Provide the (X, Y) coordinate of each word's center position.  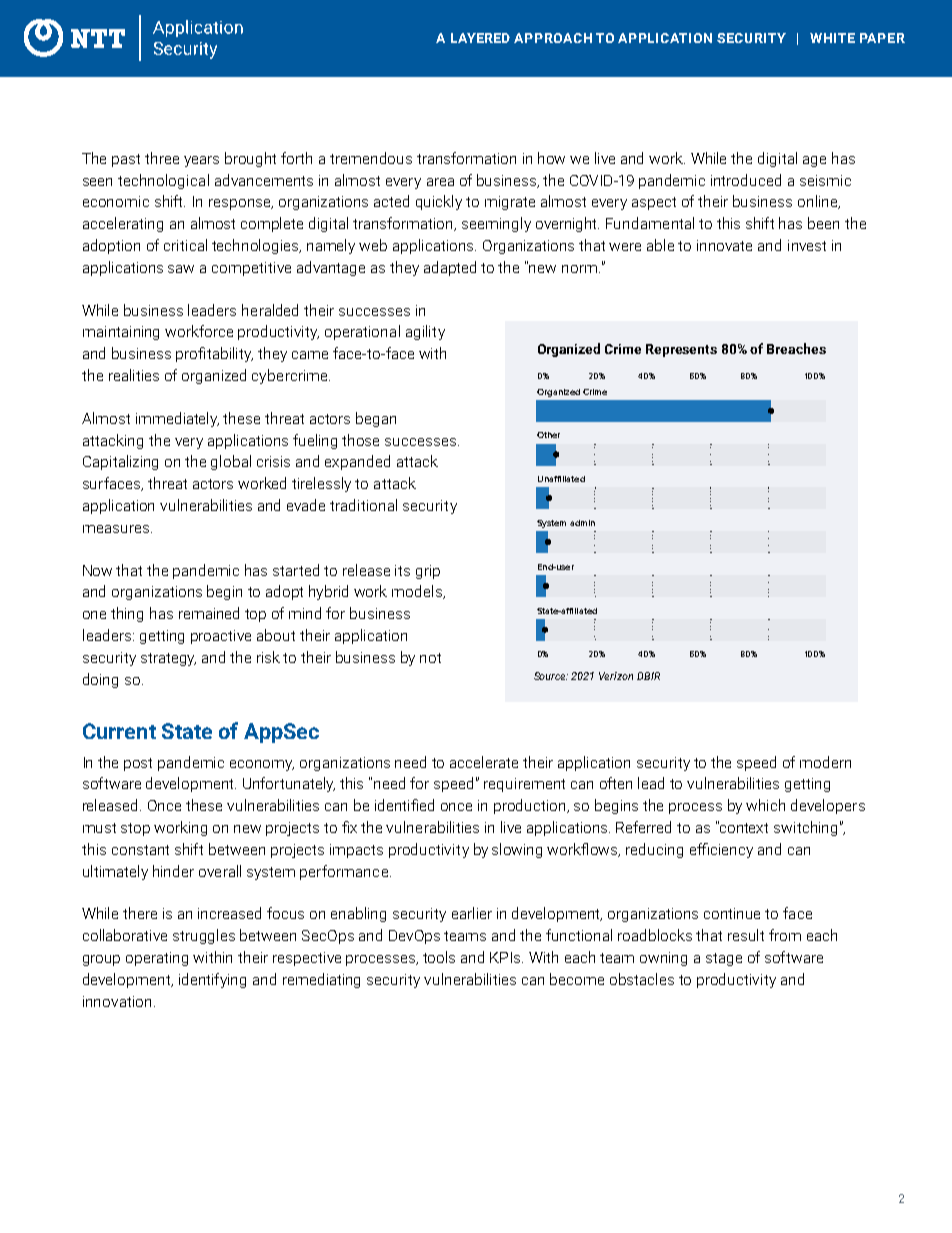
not (430, 658)
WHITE (832, 38)
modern (825, 762)
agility (425, 332)
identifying (212, 980)
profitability (214, 354)
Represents (681, 350)
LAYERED (480, 38)
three (162, 158)
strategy (168, 659)
